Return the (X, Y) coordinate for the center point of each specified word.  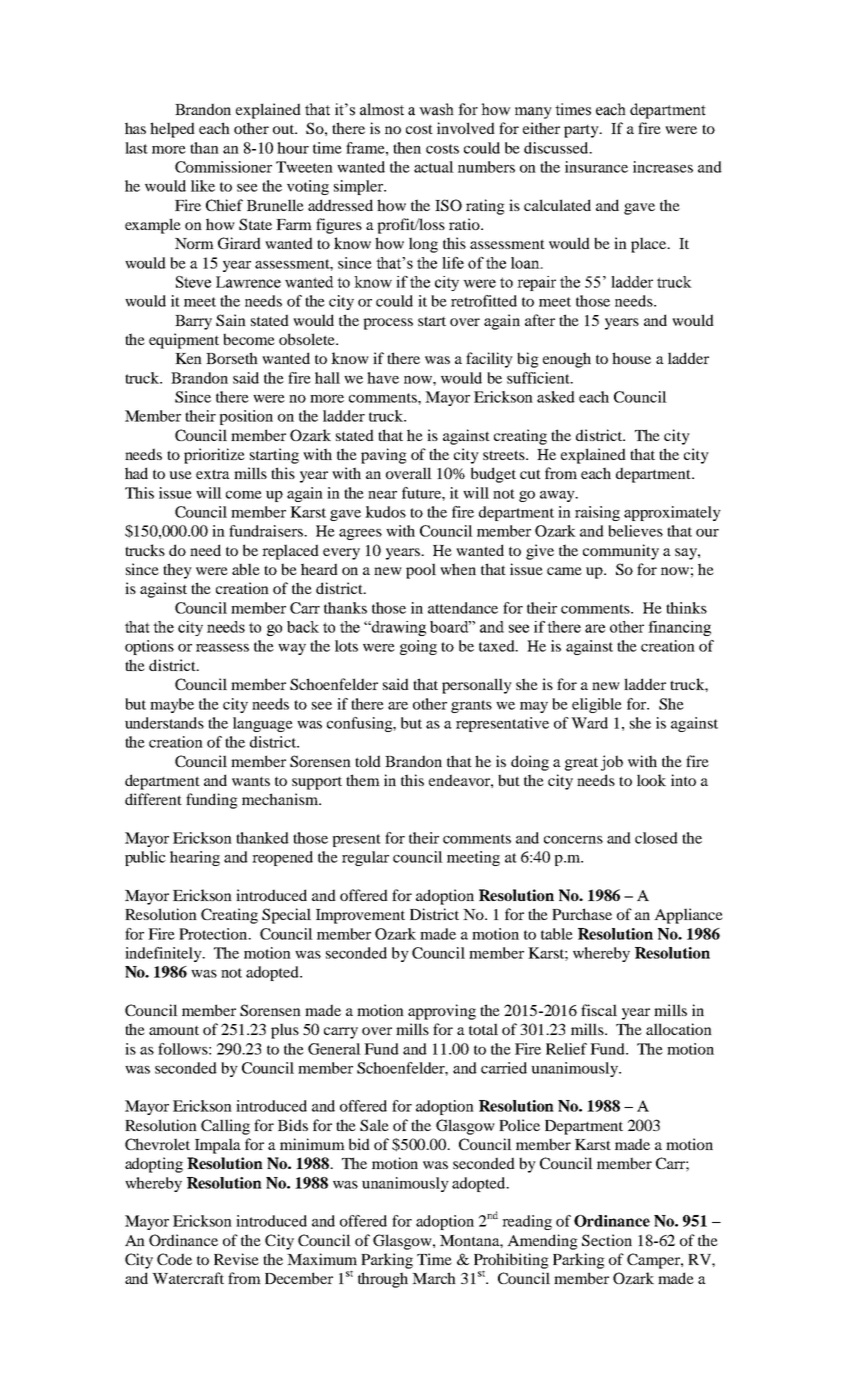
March (434, 1278)
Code (174, 1259)
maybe (172, 705)
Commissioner (223, 167)
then (407, 148)
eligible (597, 705)
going (418, 647)
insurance (596, 167)
